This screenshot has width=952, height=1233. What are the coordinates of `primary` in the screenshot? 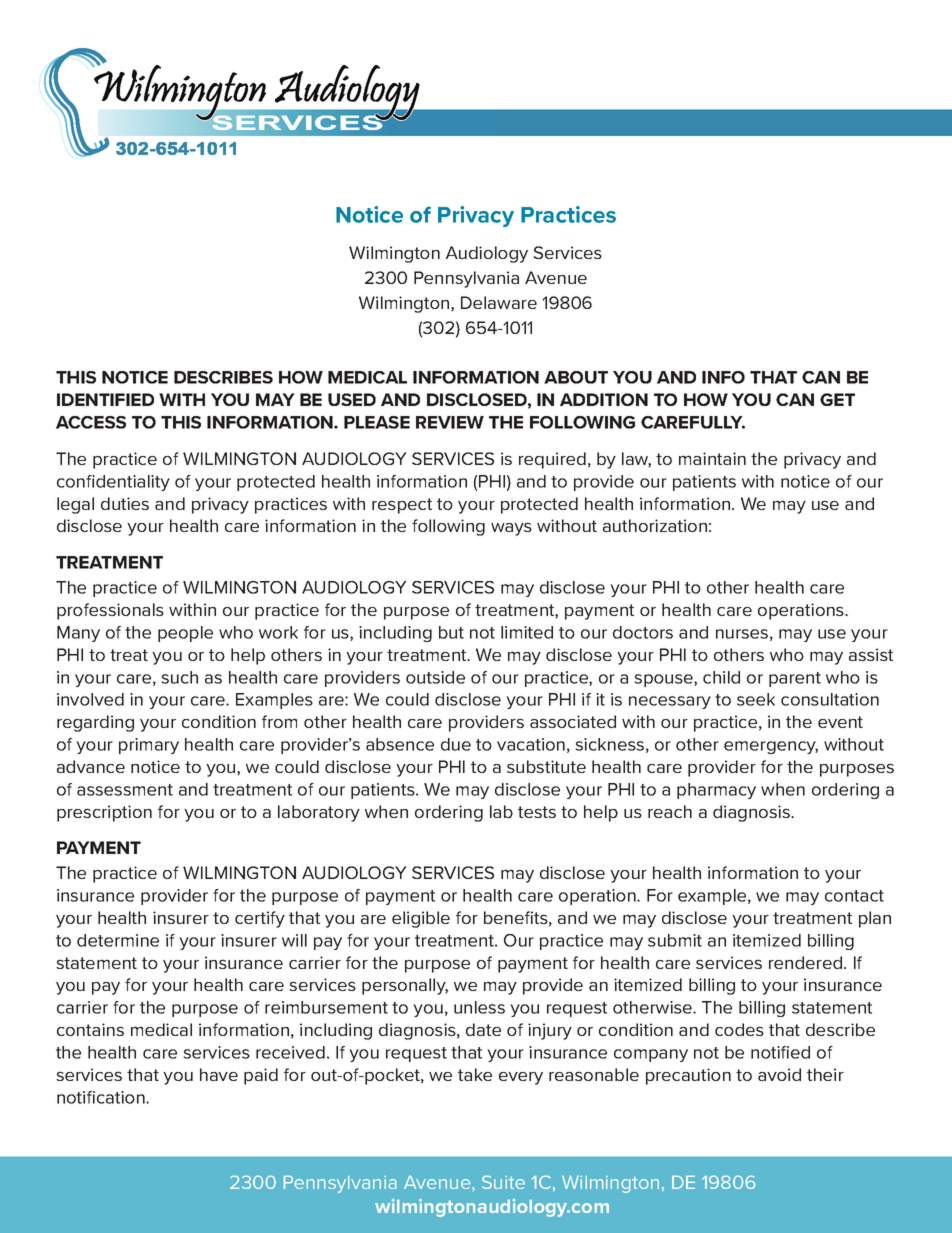 It's located at (149, 746).
